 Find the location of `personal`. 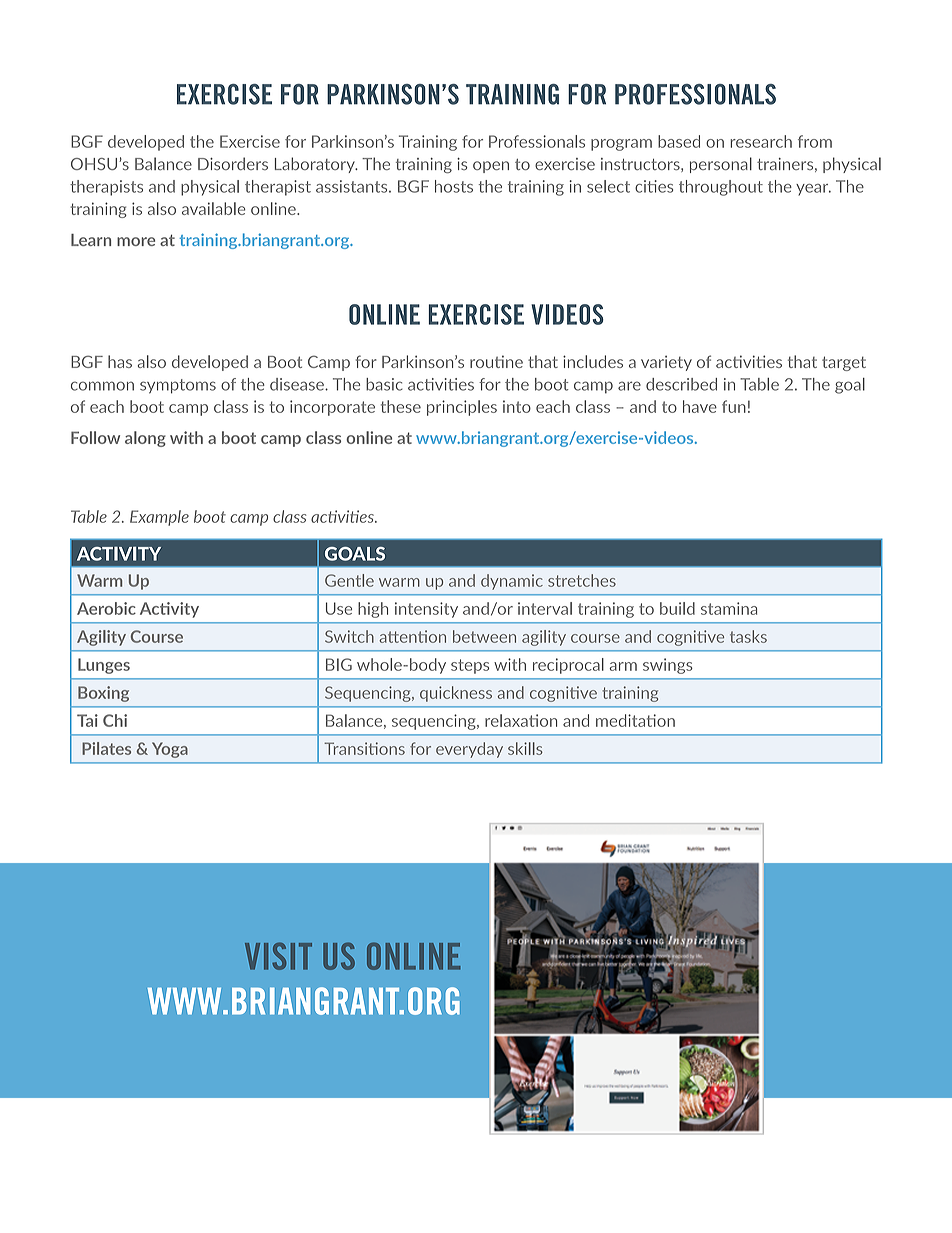

personal is located at coordinates (721, 165).
